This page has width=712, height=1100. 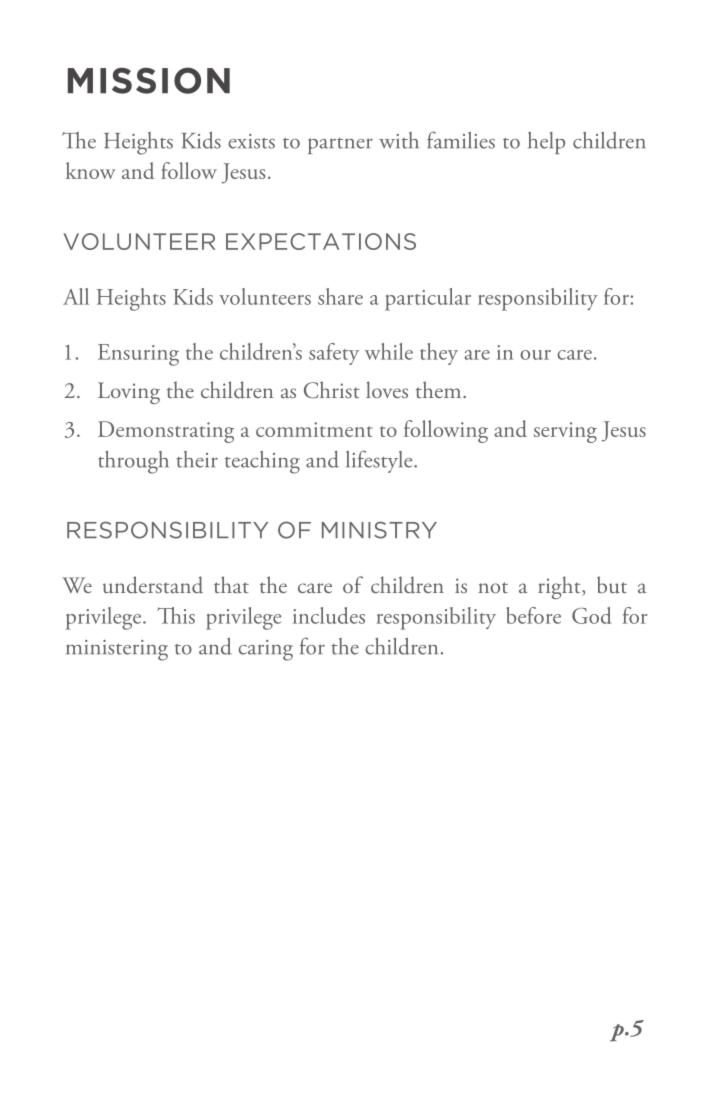 What do you see at coordinates (138, 355) in the page?
I see `Ensuring` at bounding box center [138, 355].
